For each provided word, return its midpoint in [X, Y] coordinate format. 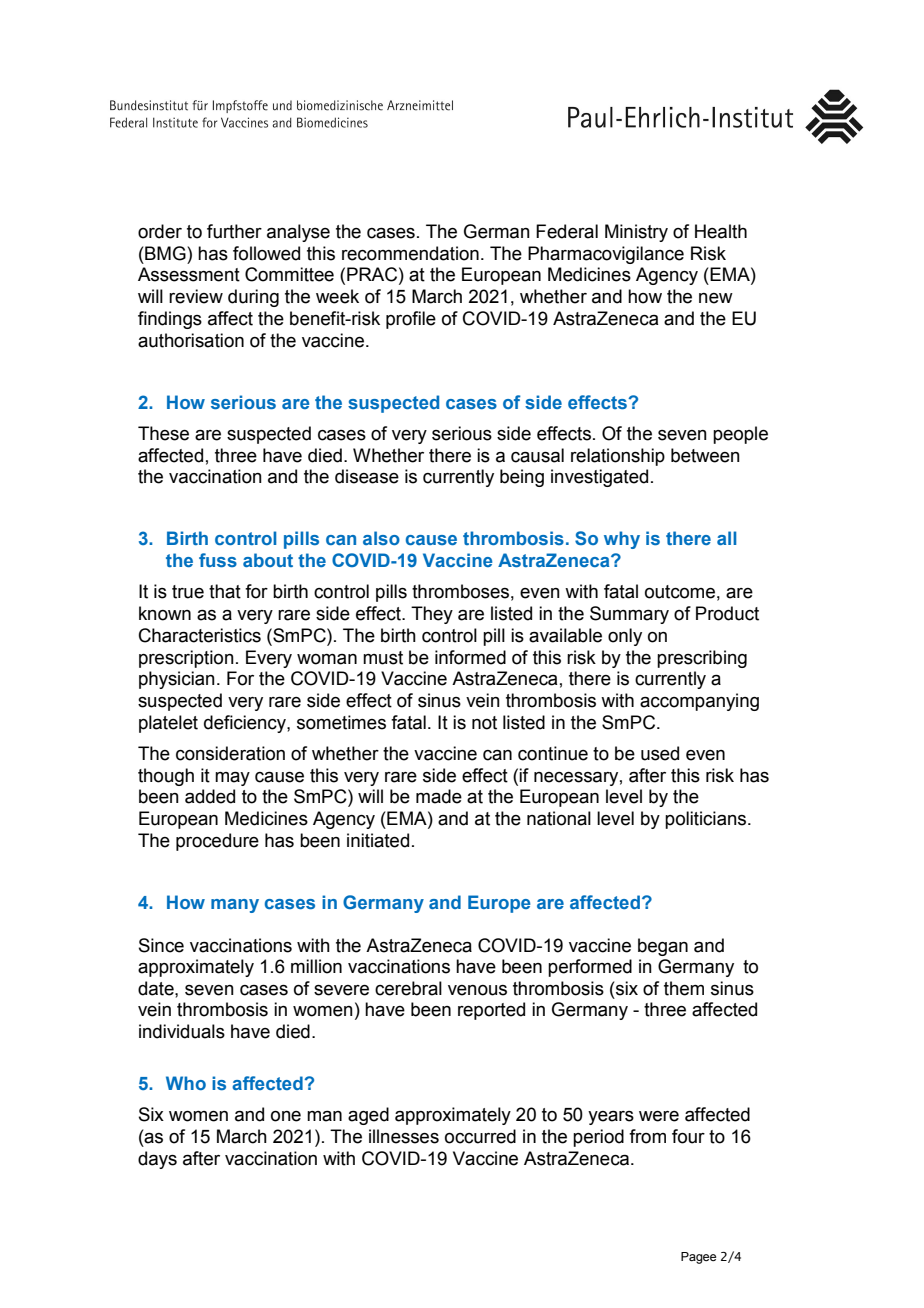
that [225, 591]
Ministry [636, 233]
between [705, 455]
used [660, 753]
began [663, 947]
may [232, 779]
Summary [629, 615]
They [432, 615]
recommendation [410, 253]
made [439, 796]
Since [161, 945]
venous [477, 990]
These [163, 433]
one [286, 1116]
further [234, 231]
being [522, 478]
